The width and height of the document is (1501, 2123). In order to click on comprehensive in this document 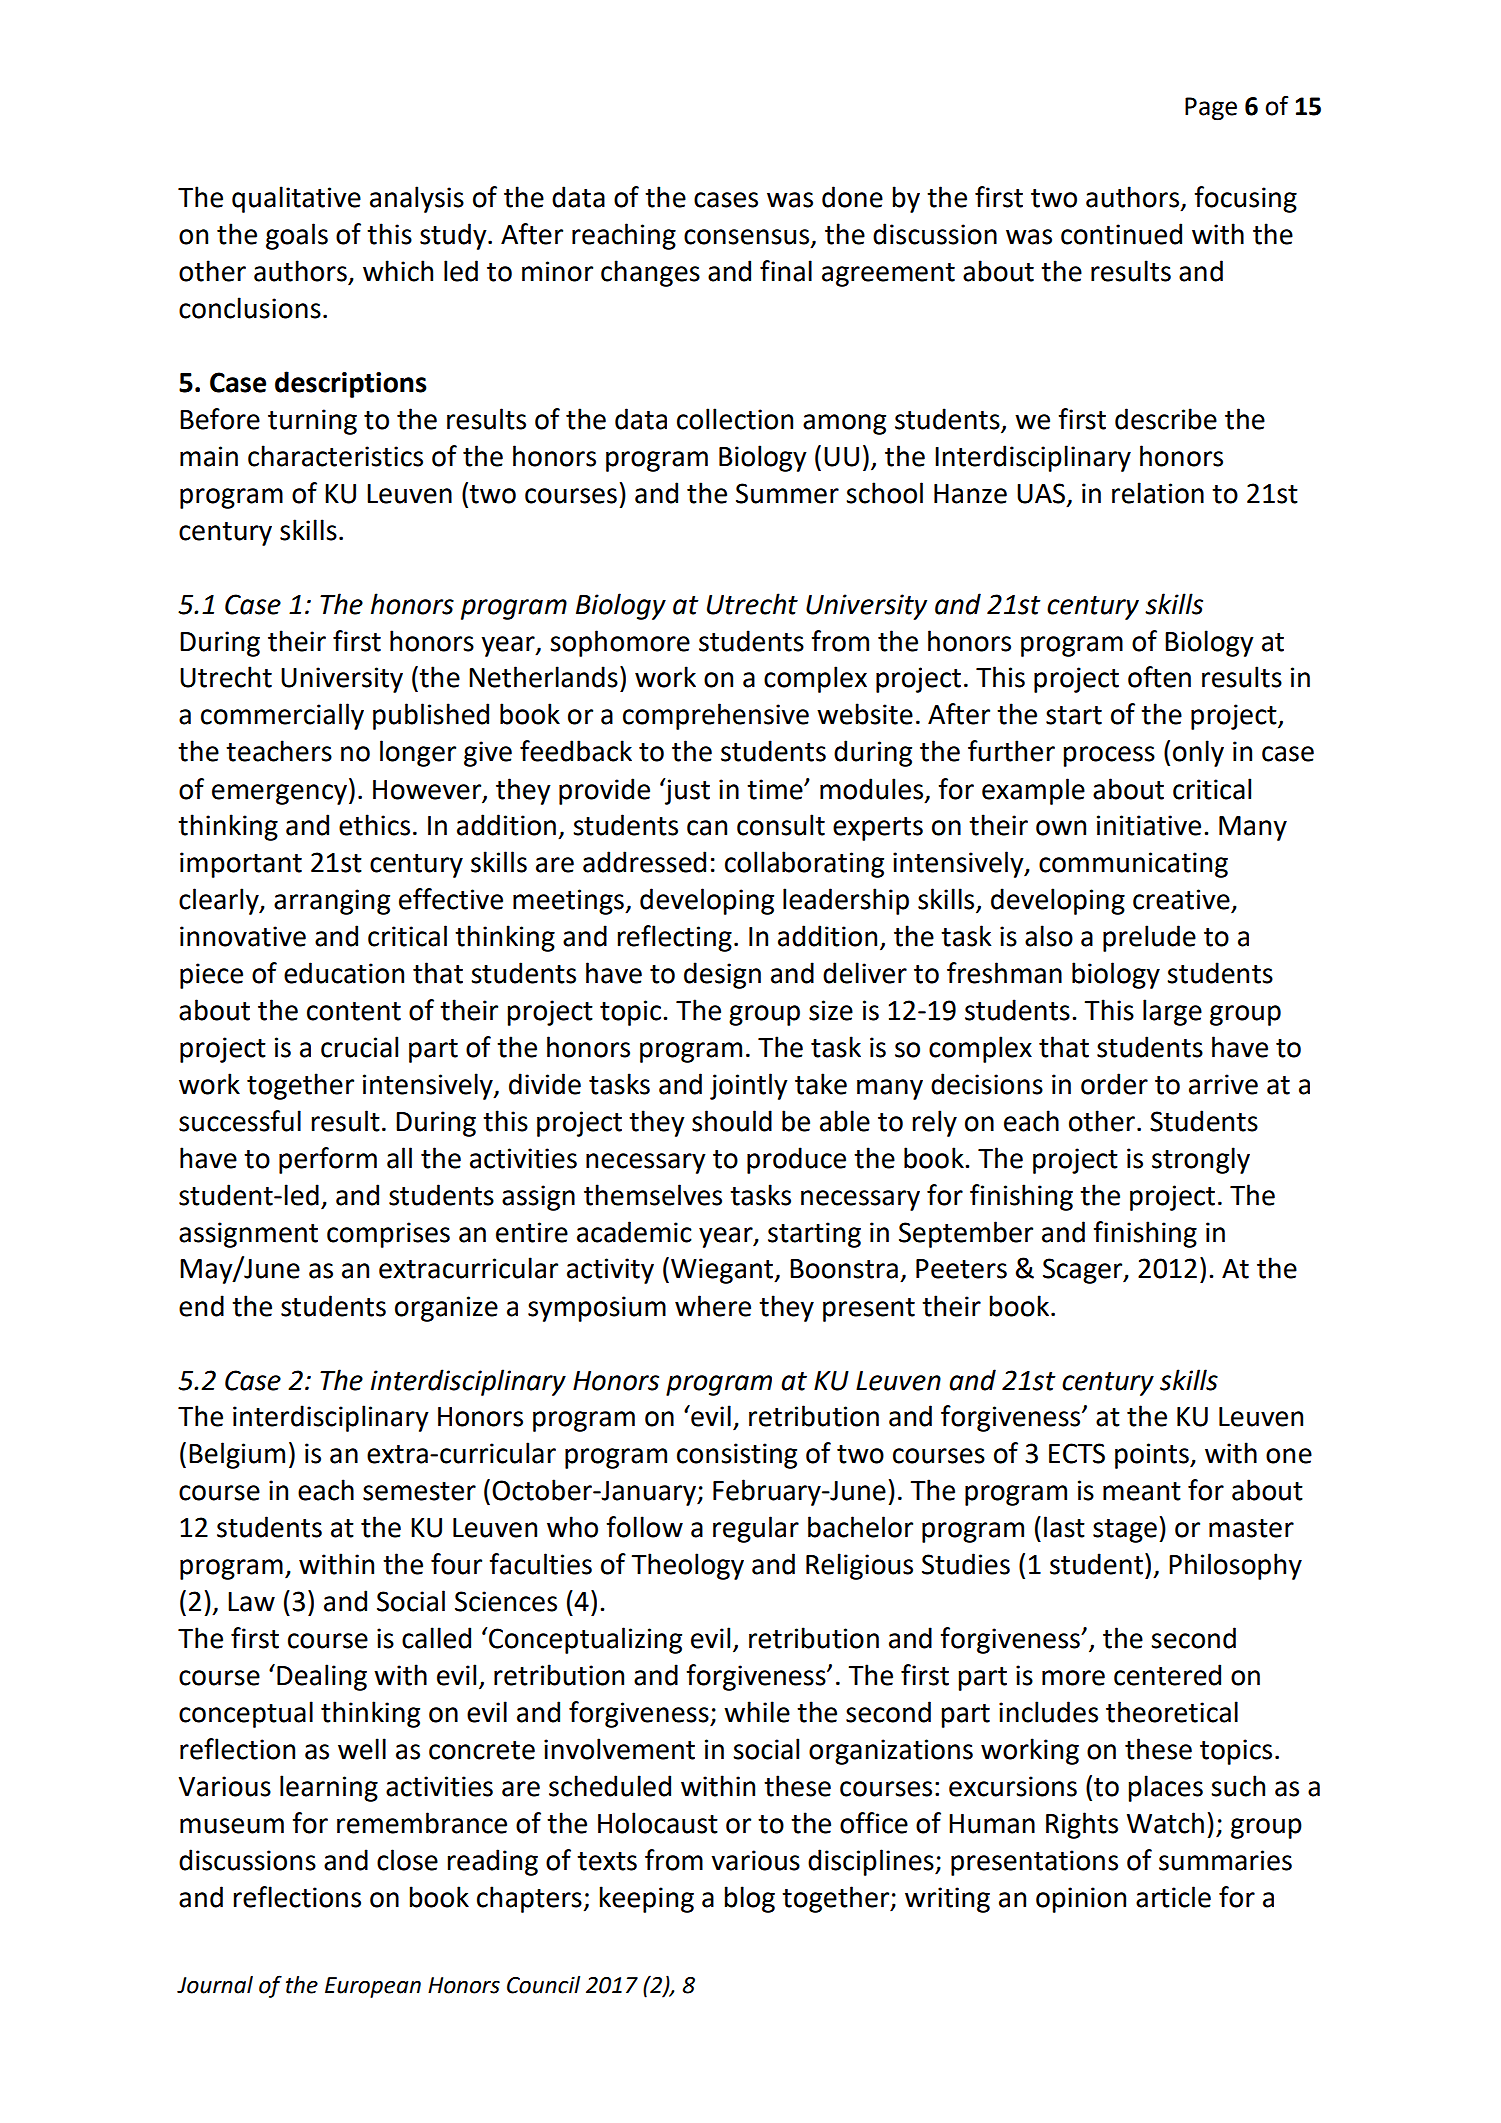, I will do `click(716, 716)`.
